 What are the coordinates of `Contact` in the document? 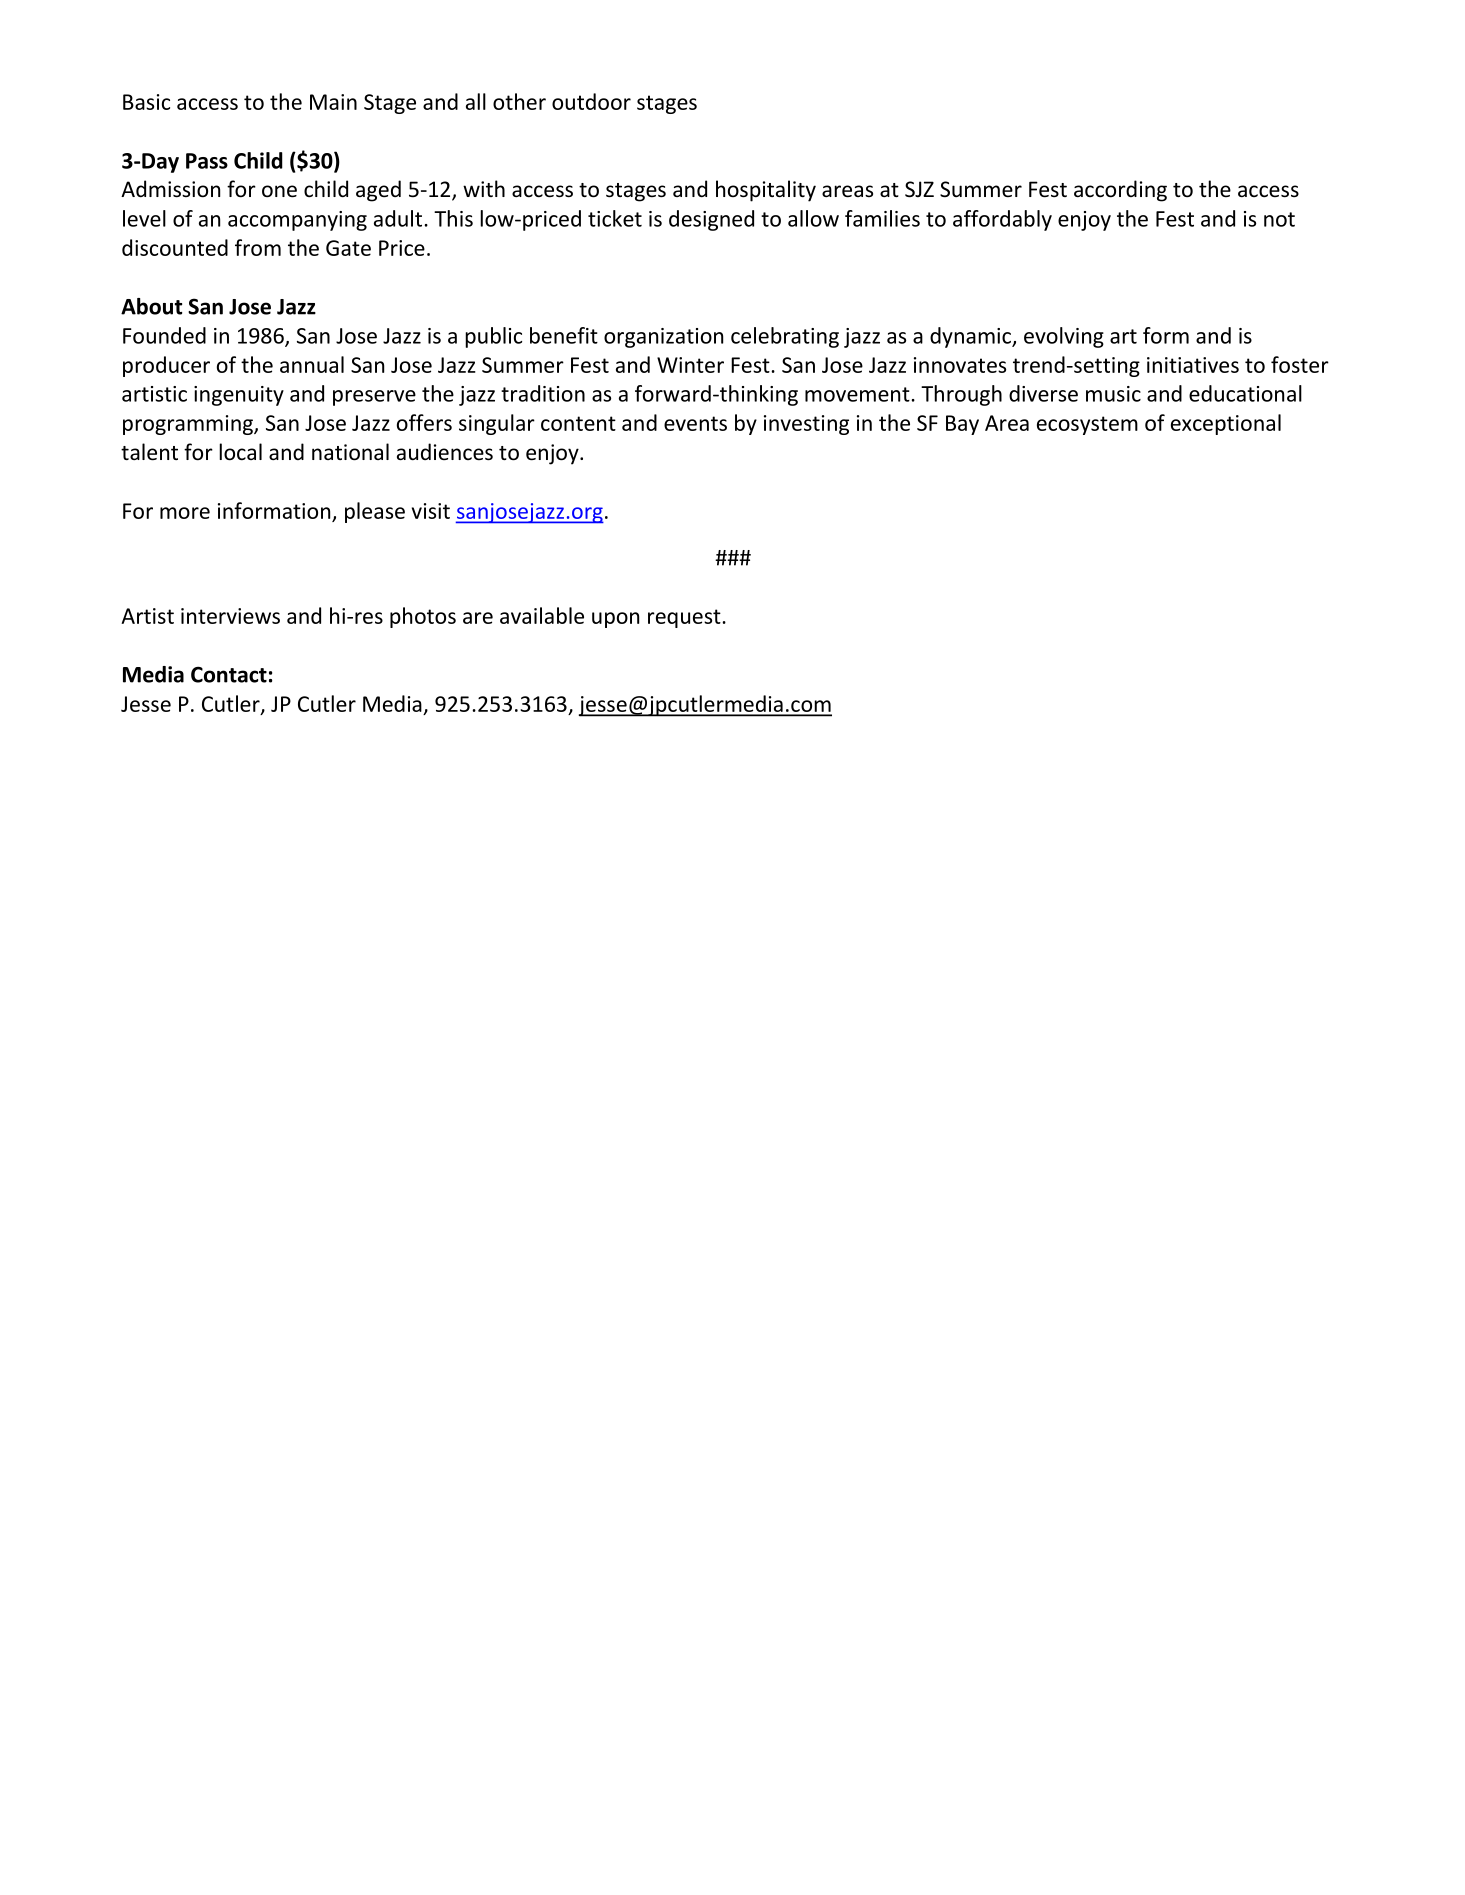 It's located at (229, 674).
